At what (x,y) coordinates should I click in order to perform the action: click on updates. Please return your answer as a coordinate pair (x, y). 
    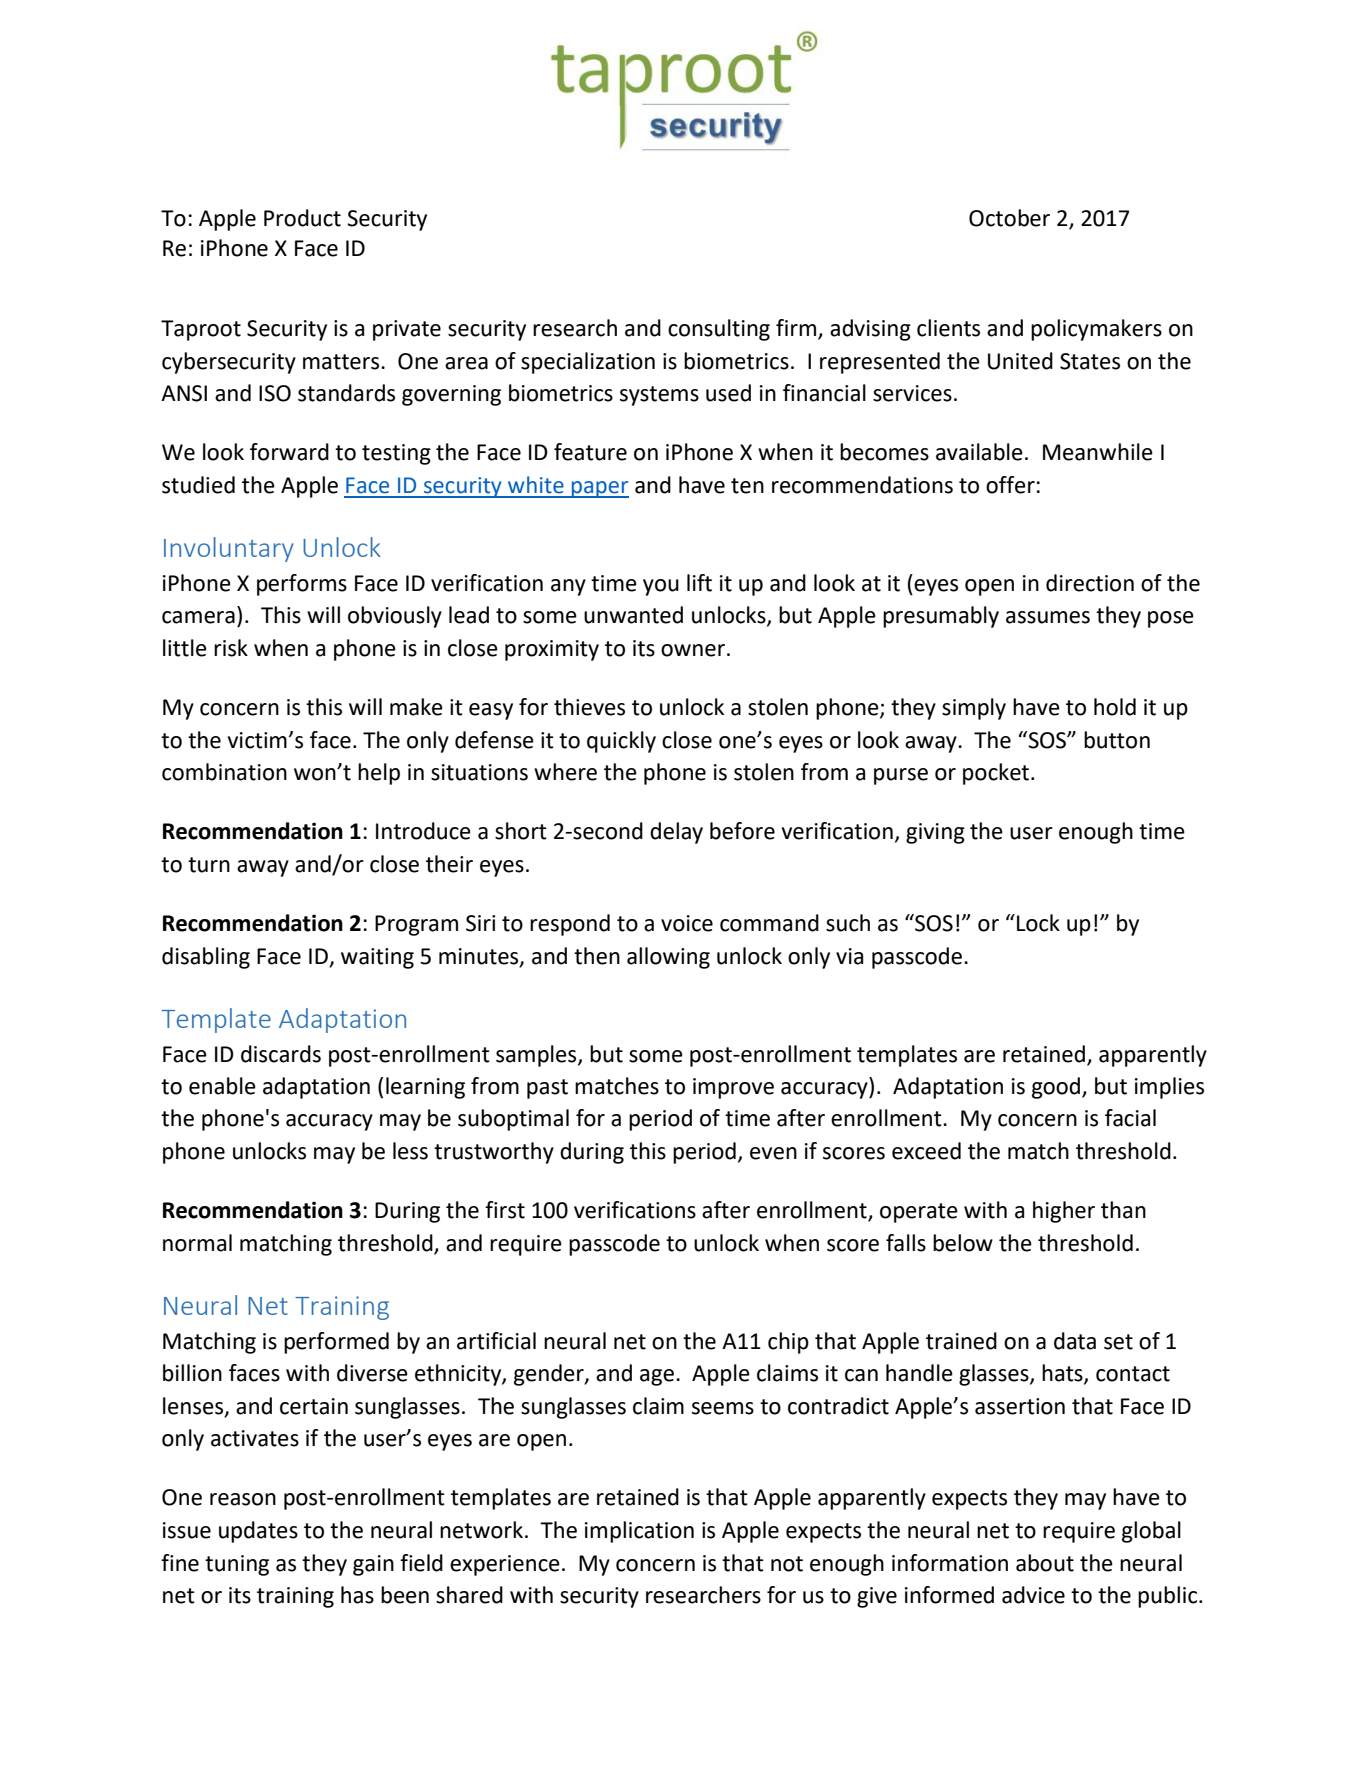
    Looking at the image, I should click on (258, 1532).
